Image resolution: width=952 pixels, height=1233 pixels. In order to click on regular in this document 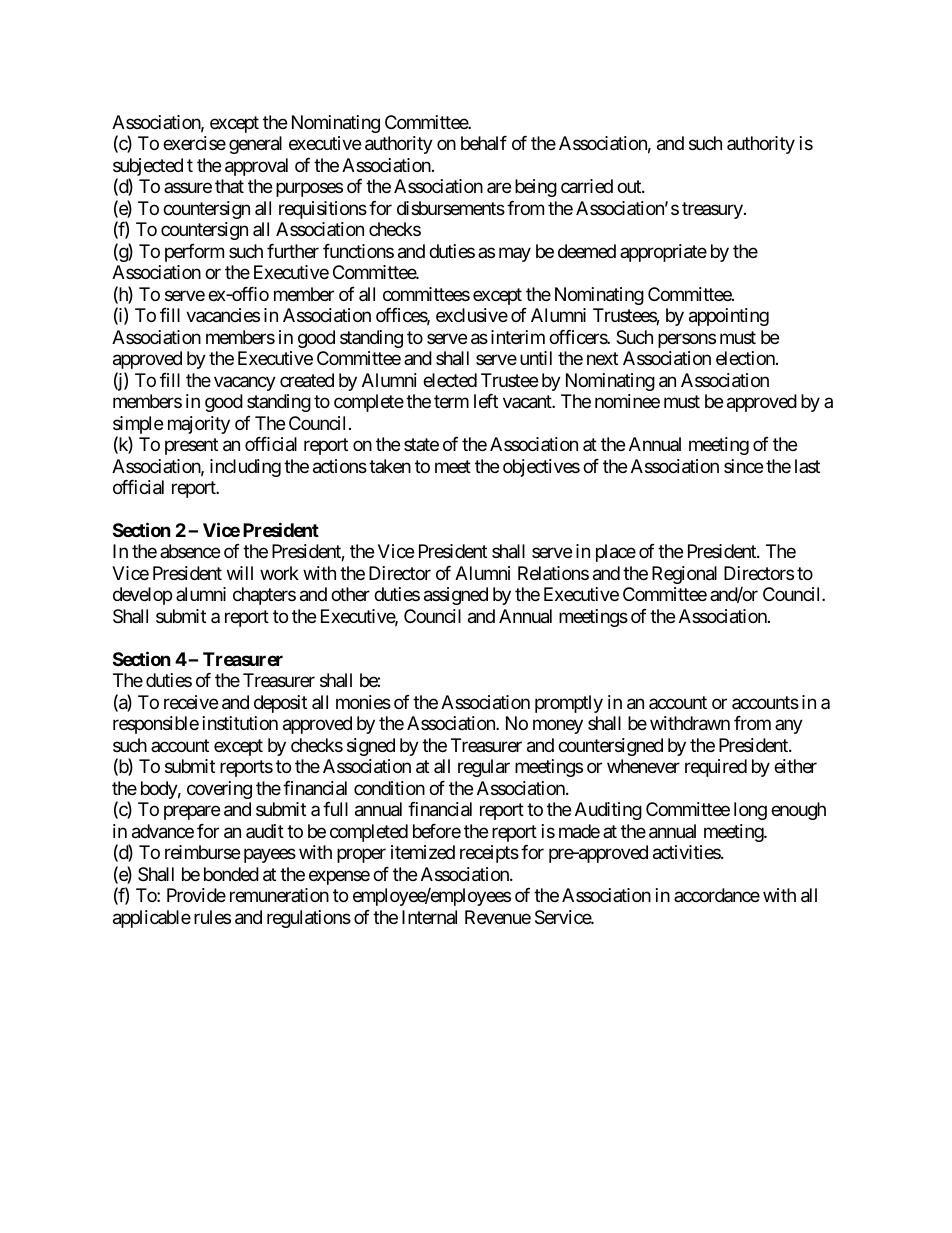, I will do `click(484, 768)`.
